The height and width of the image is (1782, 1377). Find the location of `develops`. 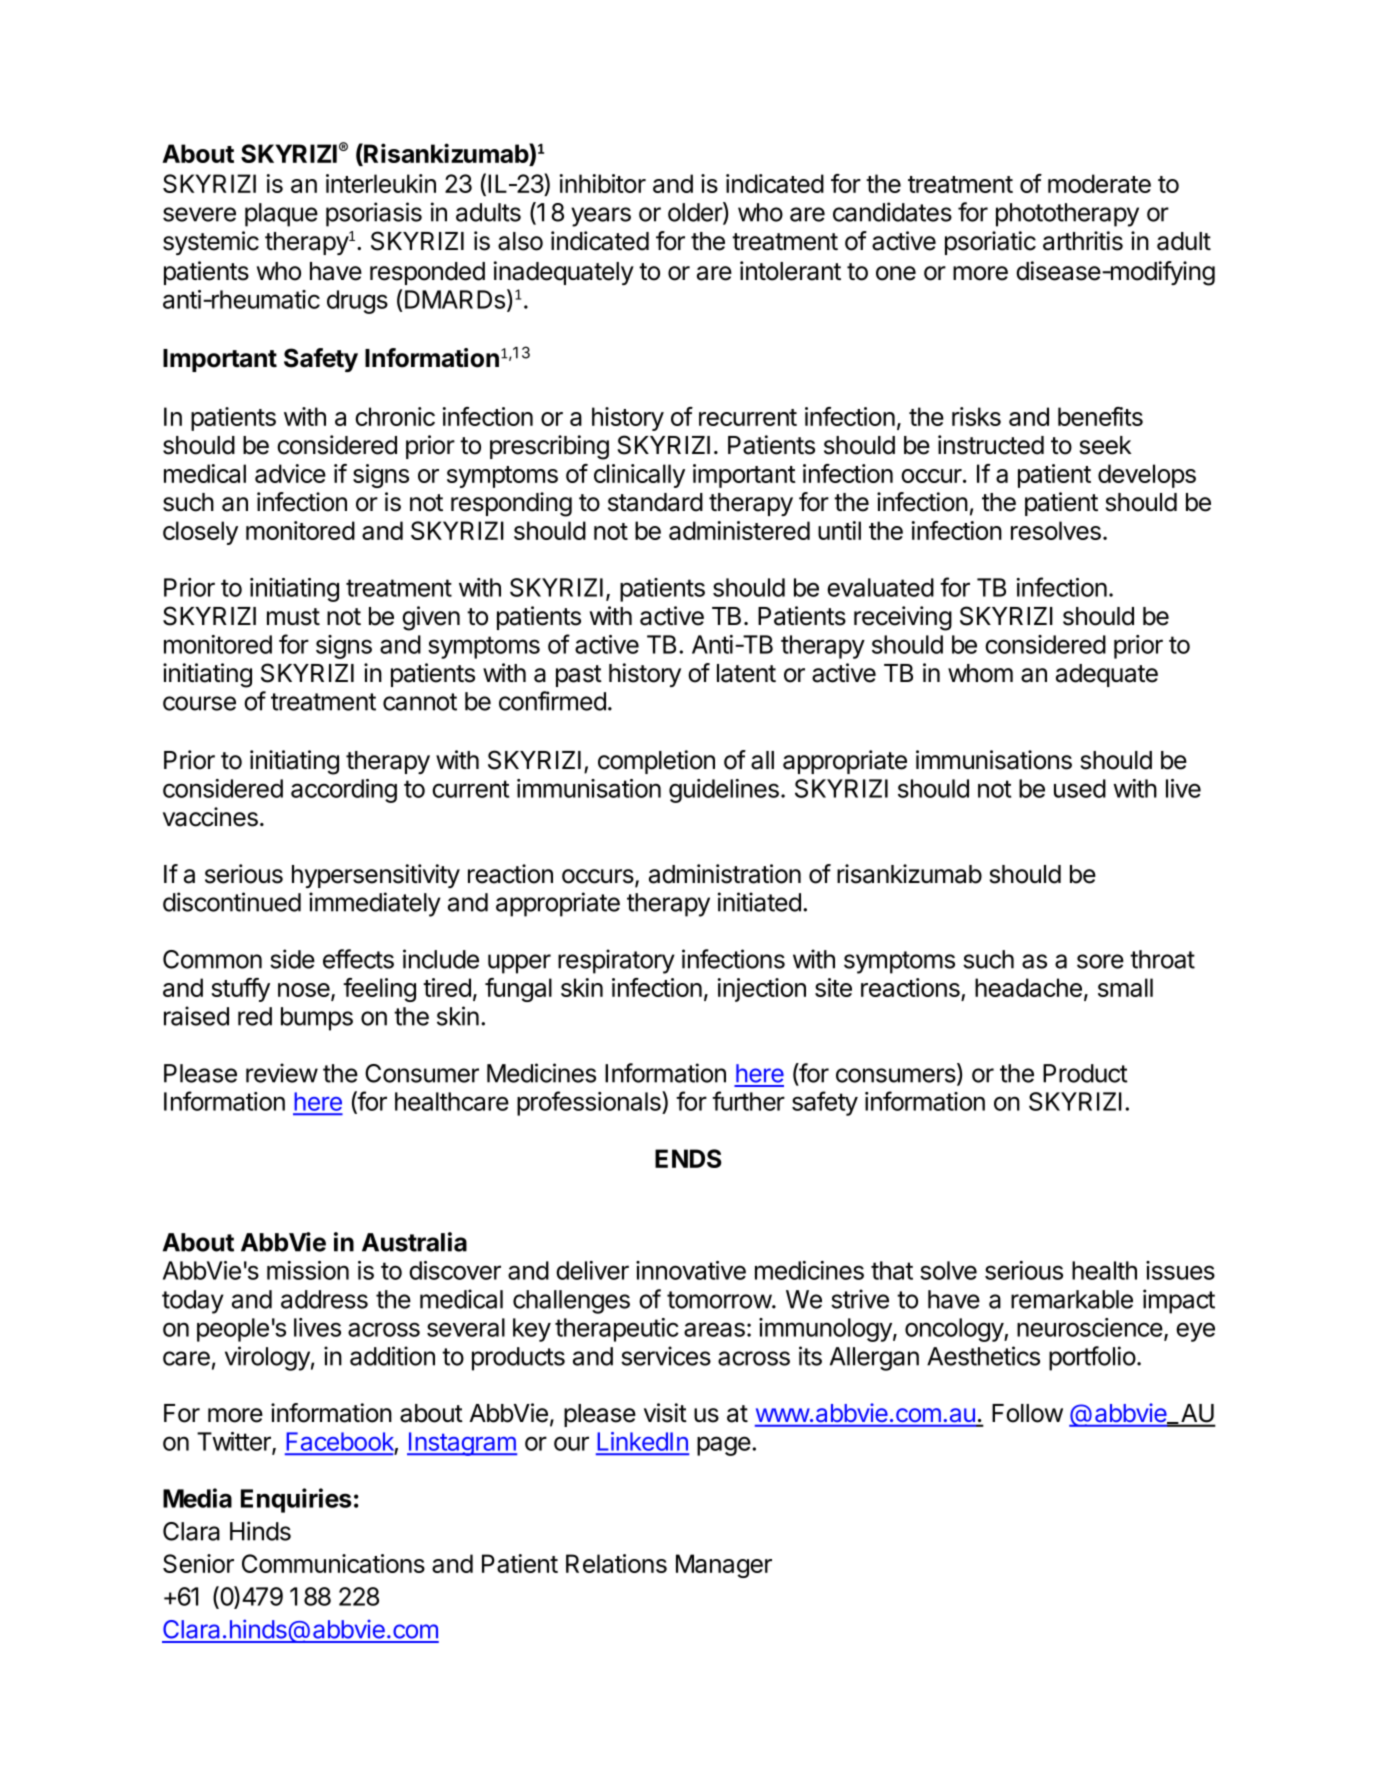

develops is located at coordinates (1147, 476).
